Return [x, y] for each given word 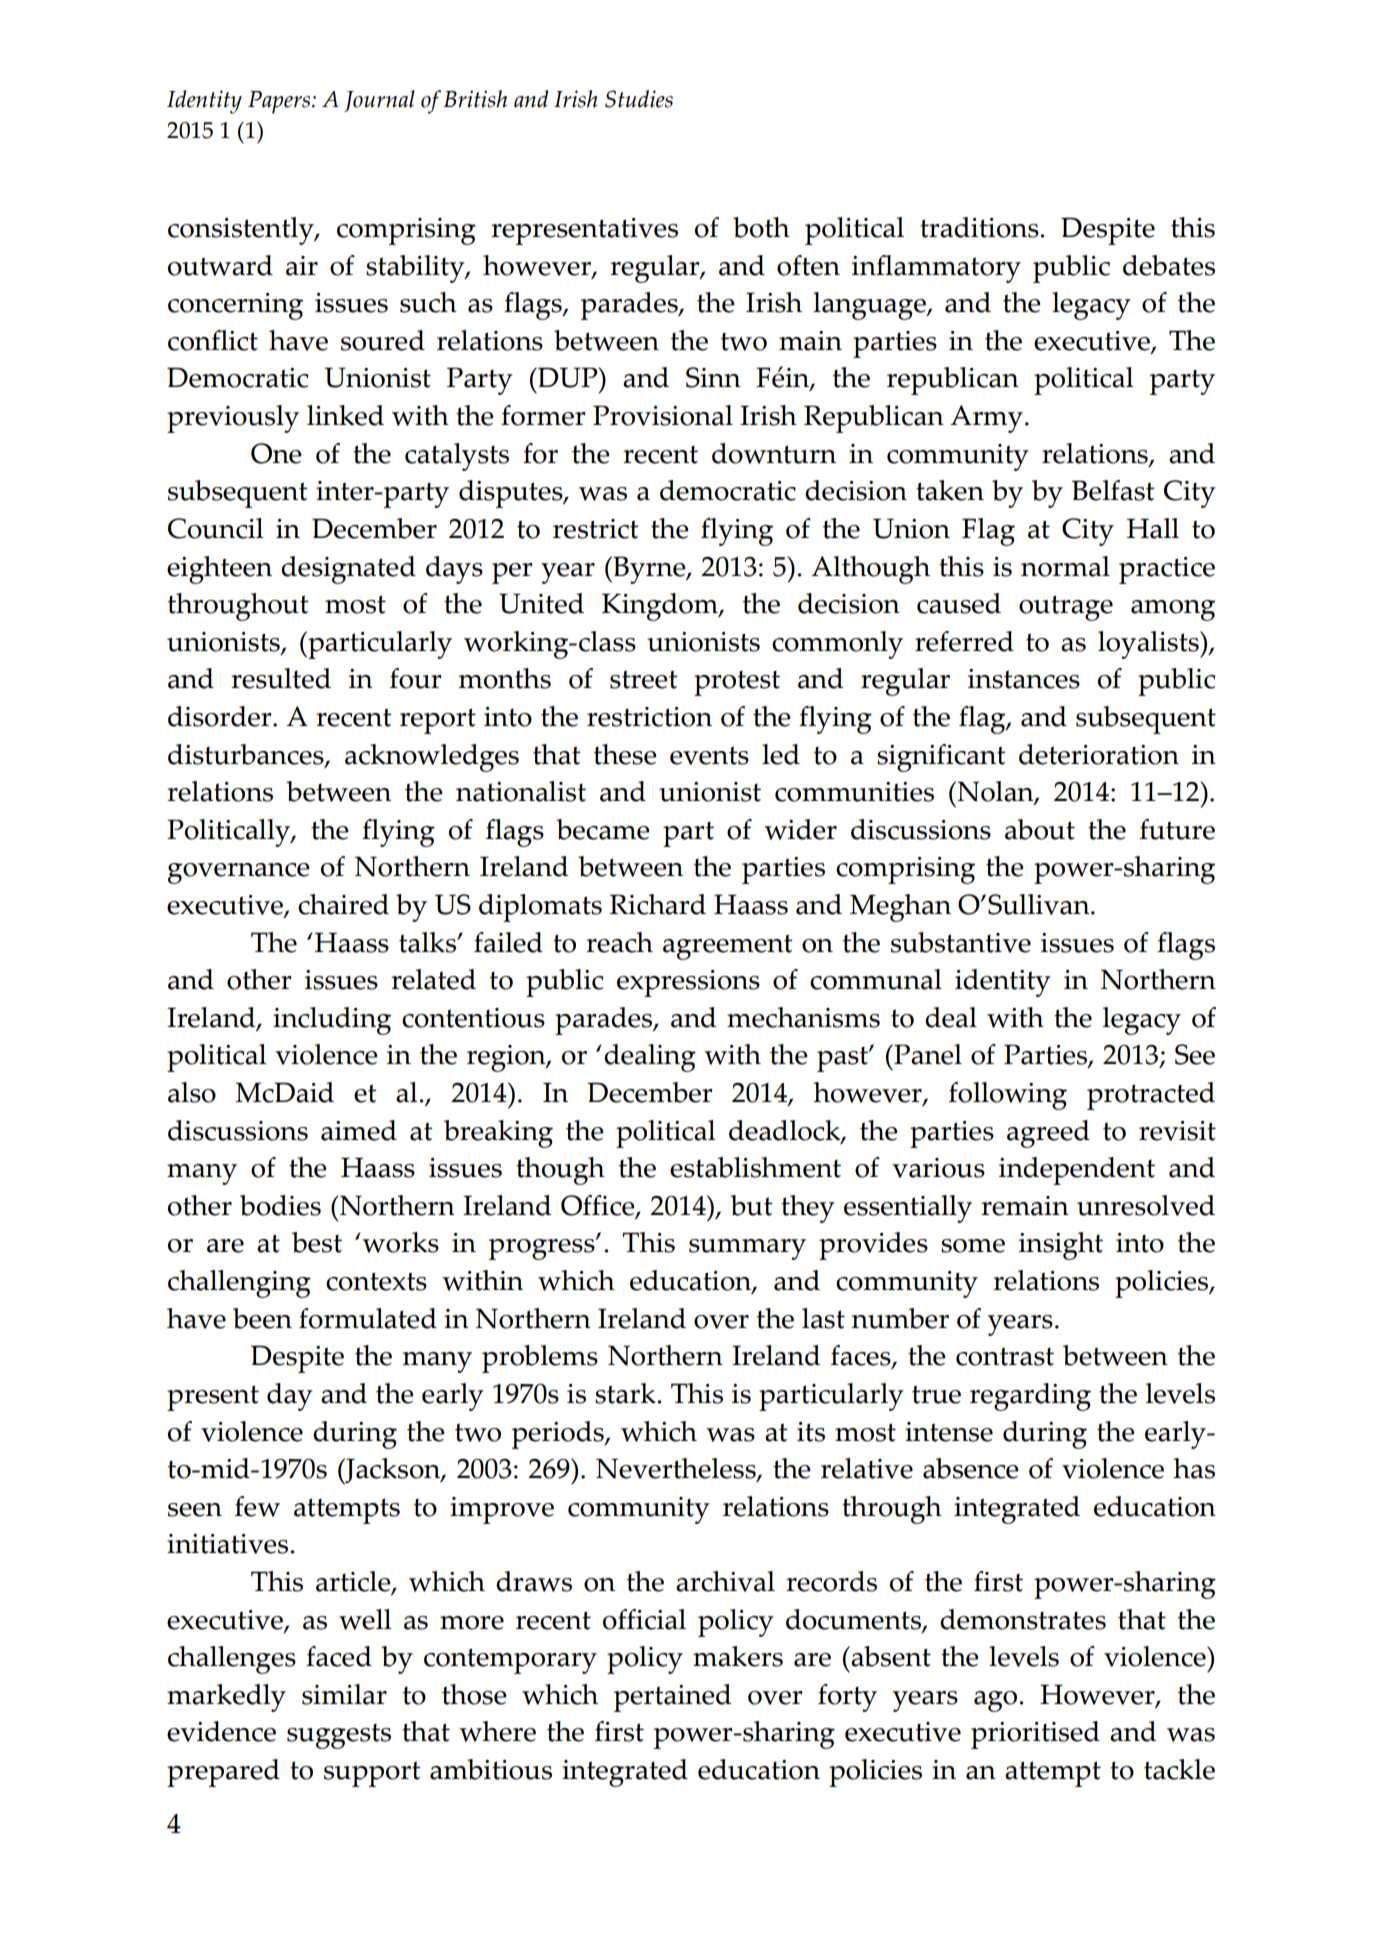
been [262, 1318]
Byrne [649, 570]
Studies [639, 99]
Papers [280, 102]
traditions [979, 227]
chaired [343, 904]
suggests [339, 1736]
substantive [961, 942]
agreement [727, 947]
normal [1065, 566]
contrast [1005, 1356]
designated [348, 570]
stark [625, 1393]
